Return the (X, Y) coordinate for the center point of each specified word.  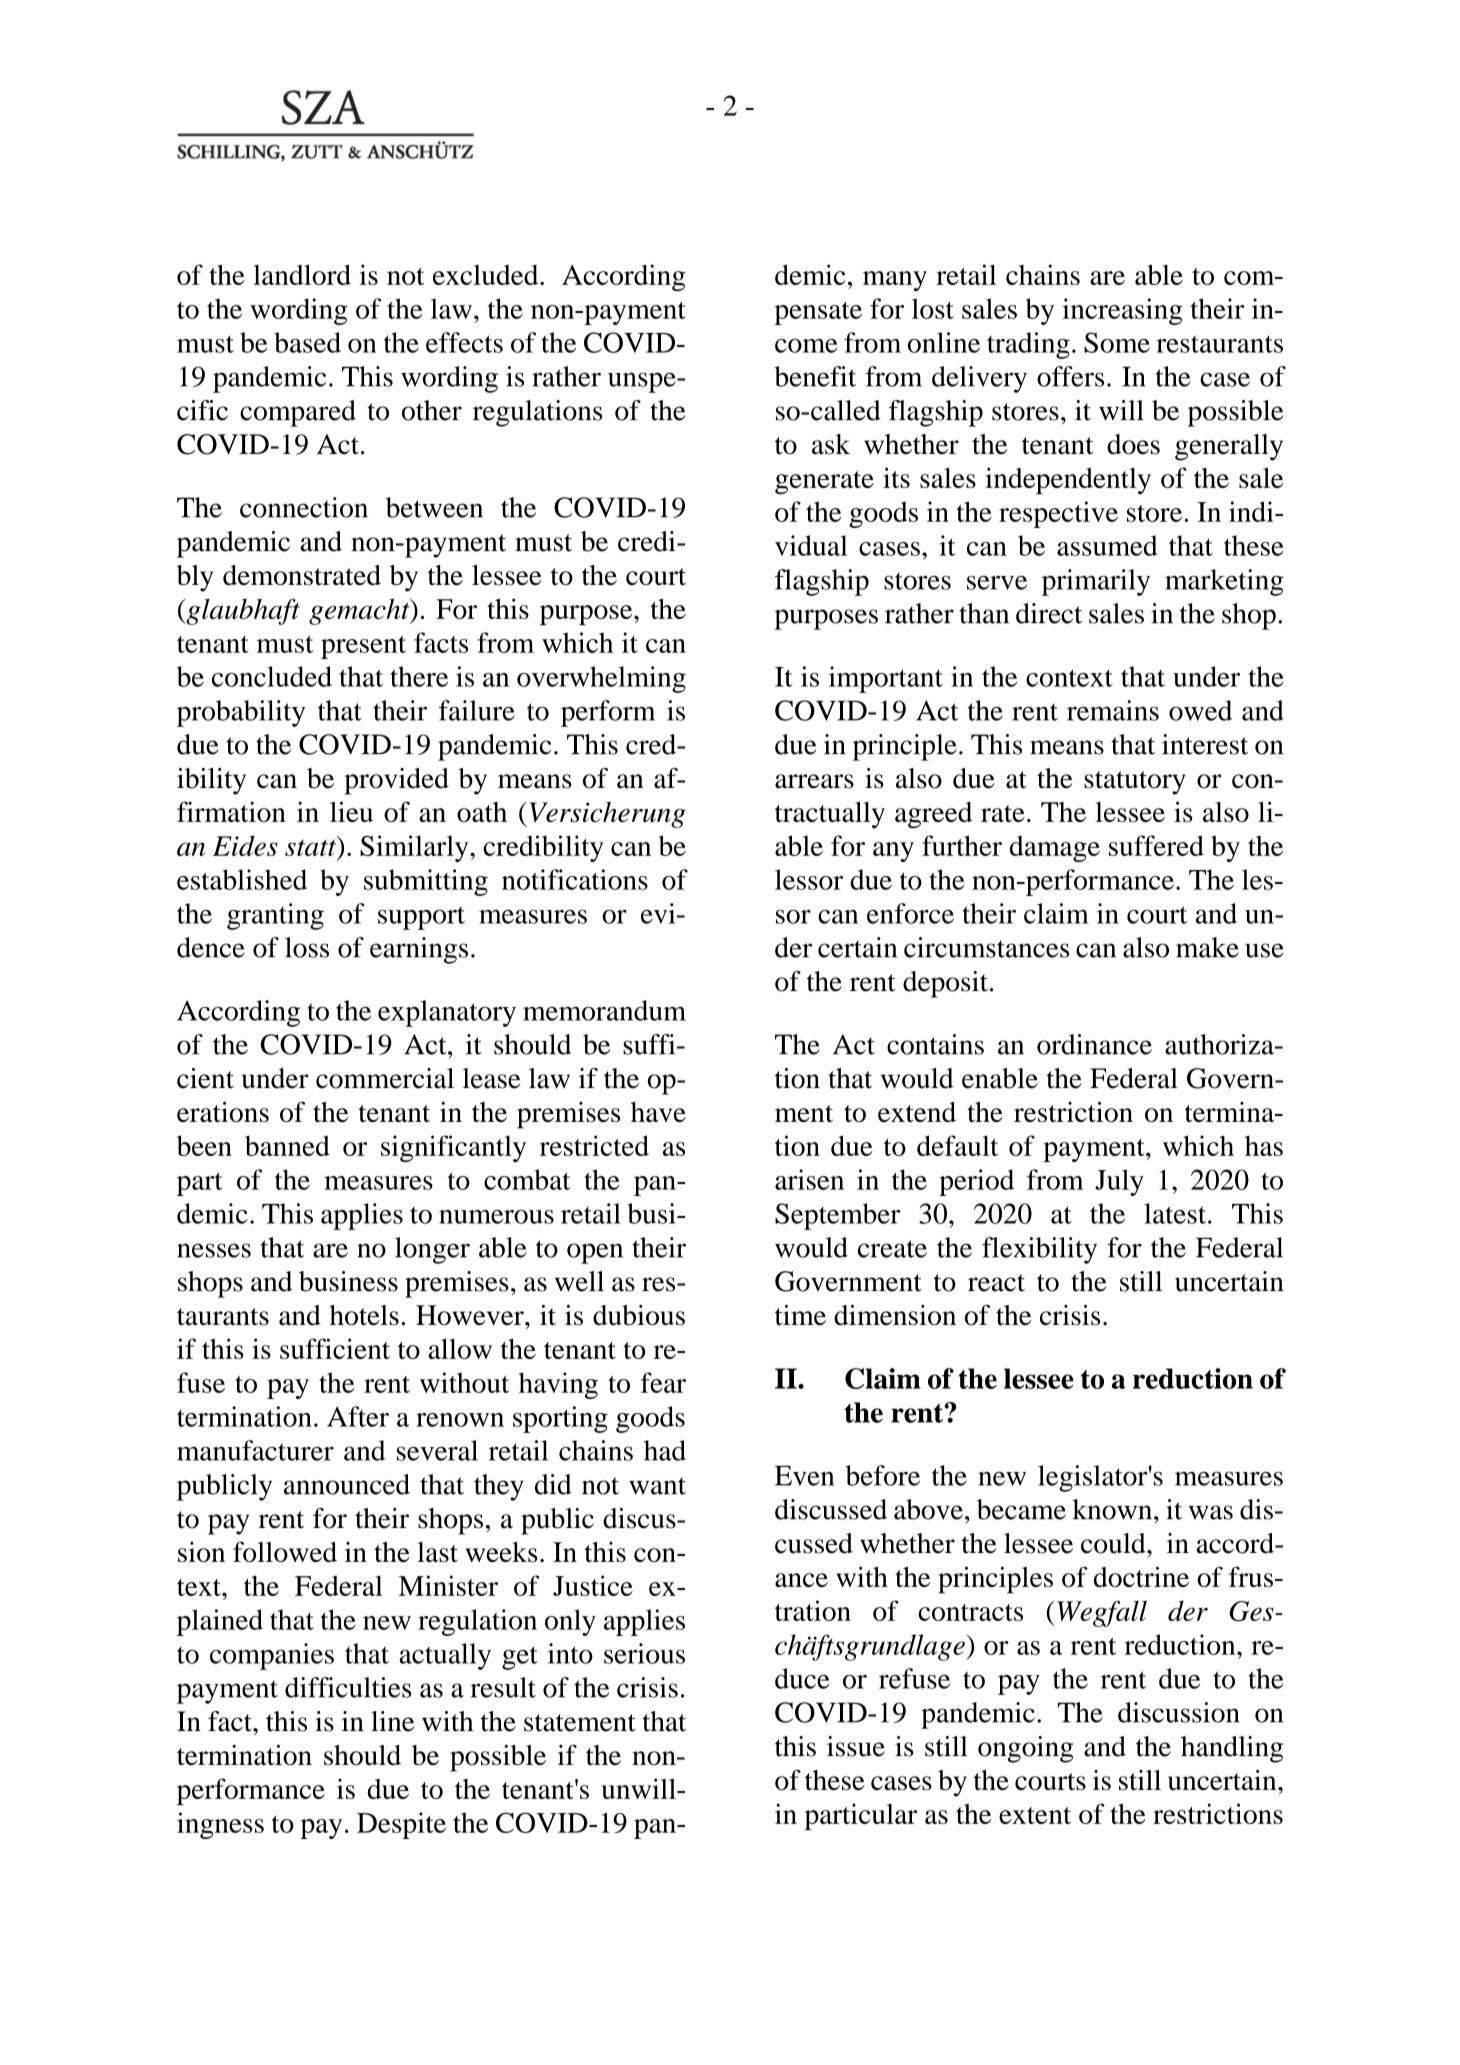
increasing (1122, 311)
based (307, 342)
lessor (809, 879)
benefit (815, 376)
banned (287, 1145)
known (1113, 1509)
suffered (1156, 845)
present (363, 647)
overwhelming (601, 679)
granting (275, 916)
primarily (1096, 582)
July (1119, 1182)
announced (347, 1484)
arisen (809, 1179)
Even (804, 1476)
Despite (401, 1825)
